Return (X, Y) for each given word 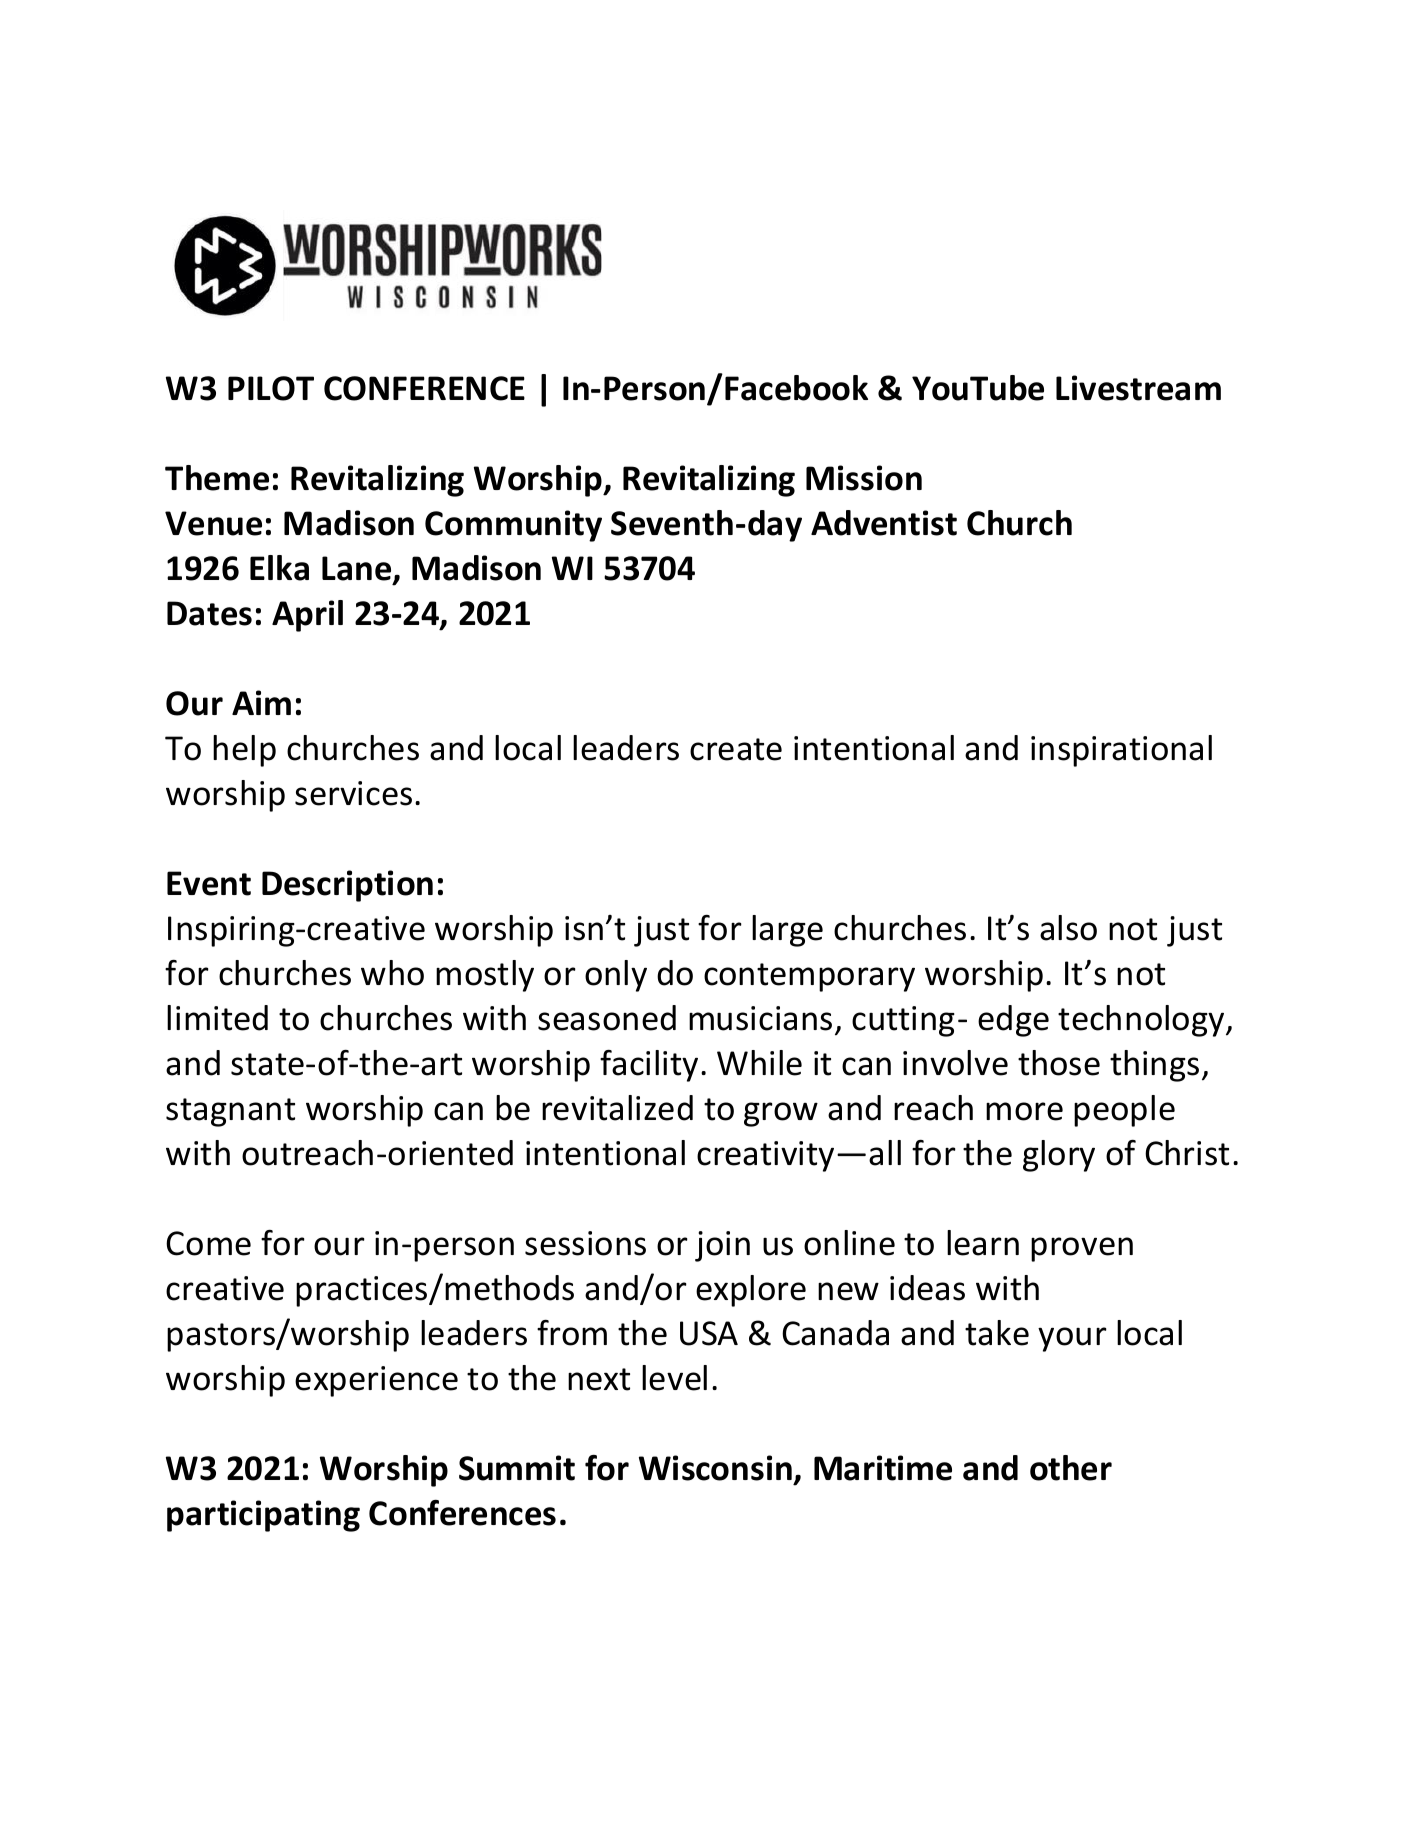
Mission (864, 478)
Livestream (1138, 388)
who (392, 973)
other (1071, 1468)
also (1068, 928)
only (616, 976)
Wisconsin (715, 1468)
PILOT (271, 388)
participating (263, 1516)
